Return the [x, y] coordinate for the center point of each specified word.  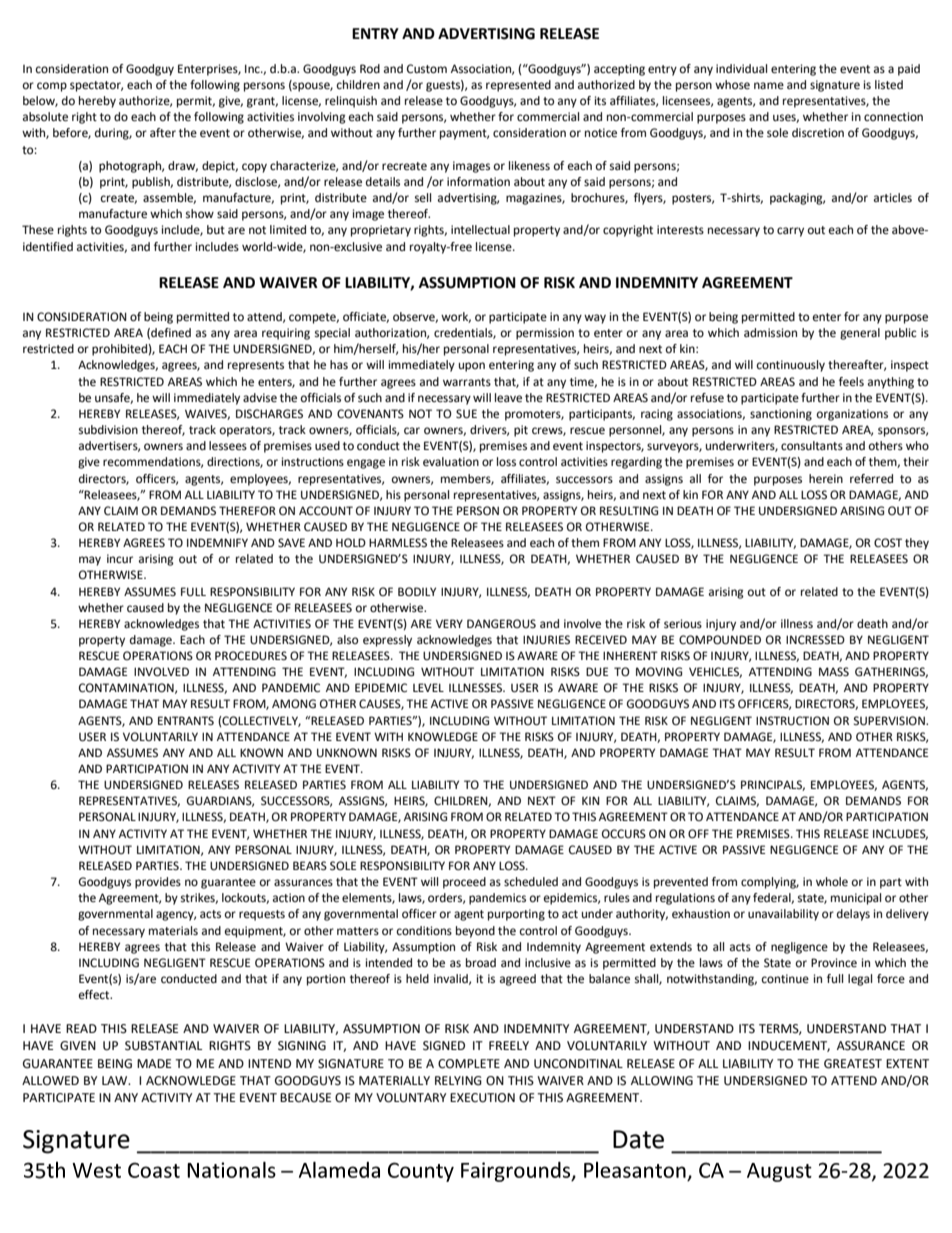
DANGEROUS [501, 624]
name [769, 85]
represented [518, 86]
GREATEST [853, 1064]
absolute [45, 117]
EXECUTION [482, 1098]
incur [120, 558]
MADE [154, 1063]
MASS [834, 671]
